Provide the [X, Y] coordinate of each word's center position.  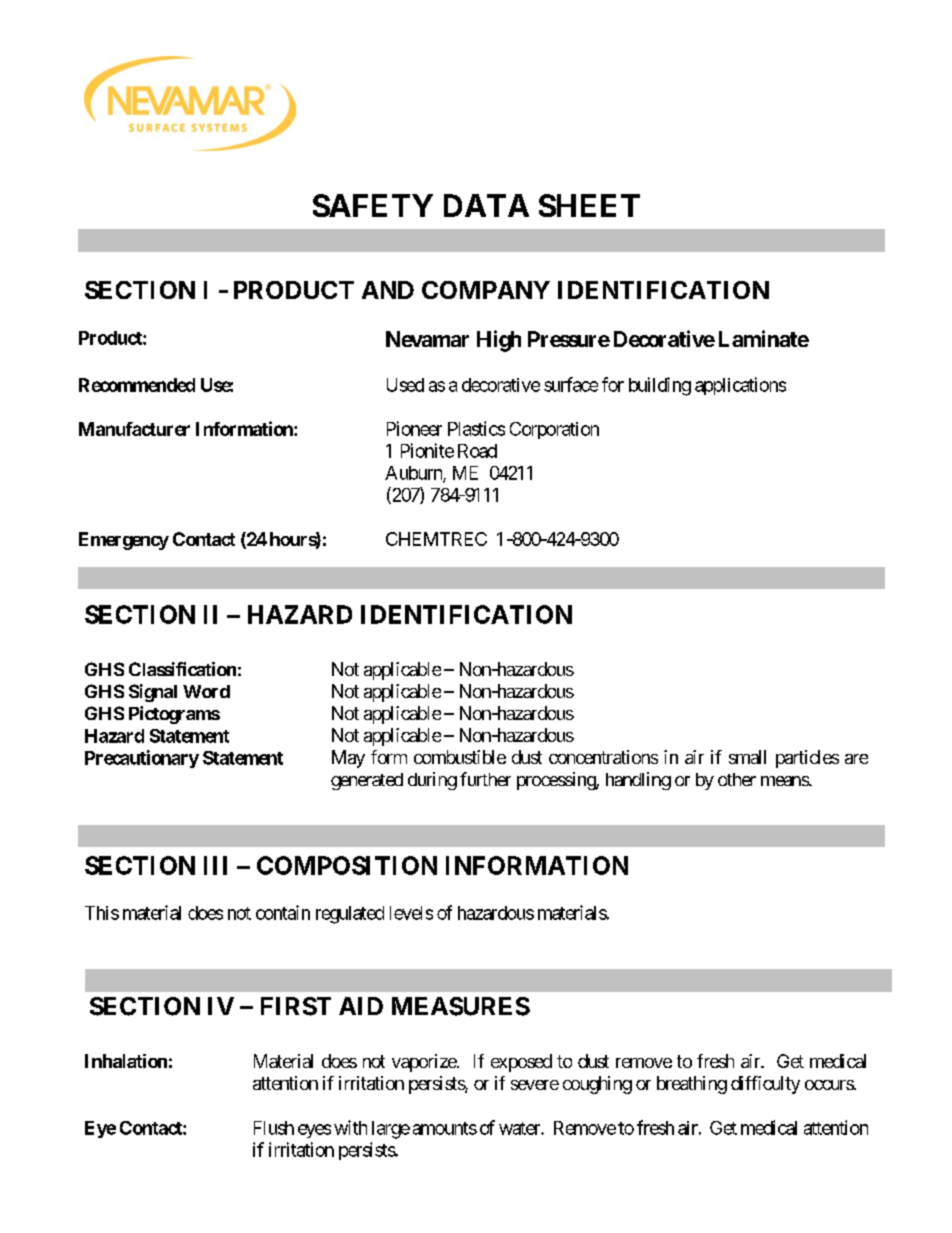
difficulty [765, 1085]
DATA [486, 205]
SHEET [589, 205]
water [520, 1128]
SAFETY [373, 205]
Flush [274, 1128]
